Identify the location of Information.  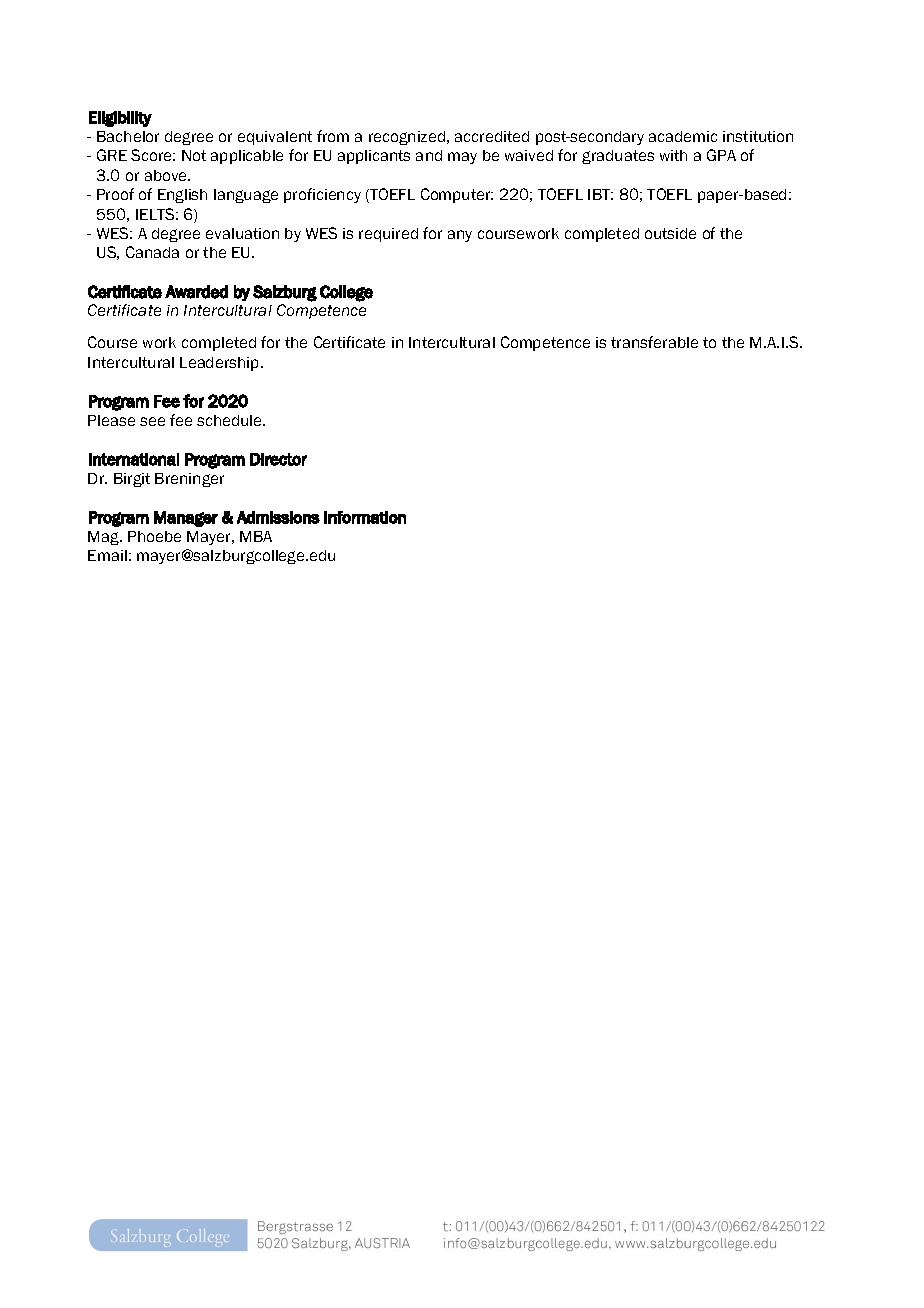
(365, 517).
